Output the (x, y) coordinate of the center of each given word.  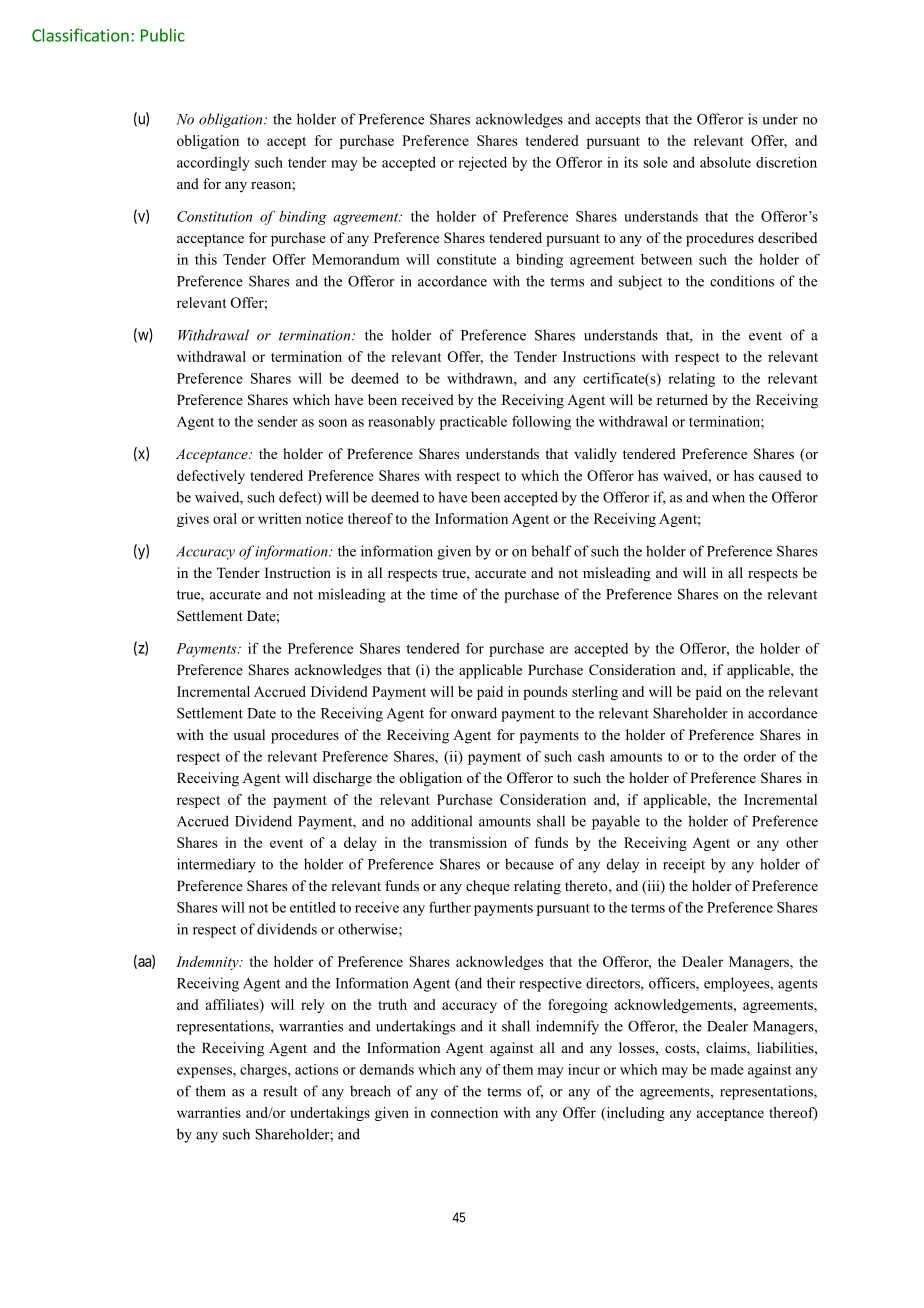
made (727, 1069)
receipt (684, 865)
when (728, 497)
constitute (466, 259)
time (444, 594)
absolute (725, 162)
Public (163, 35)
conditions (742, 281)
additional (441, 821)
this (206, 259)
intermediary (216, 865)
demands (386, 1069)
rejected (482, 164)
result (280, 1091)
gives (193, 520)
